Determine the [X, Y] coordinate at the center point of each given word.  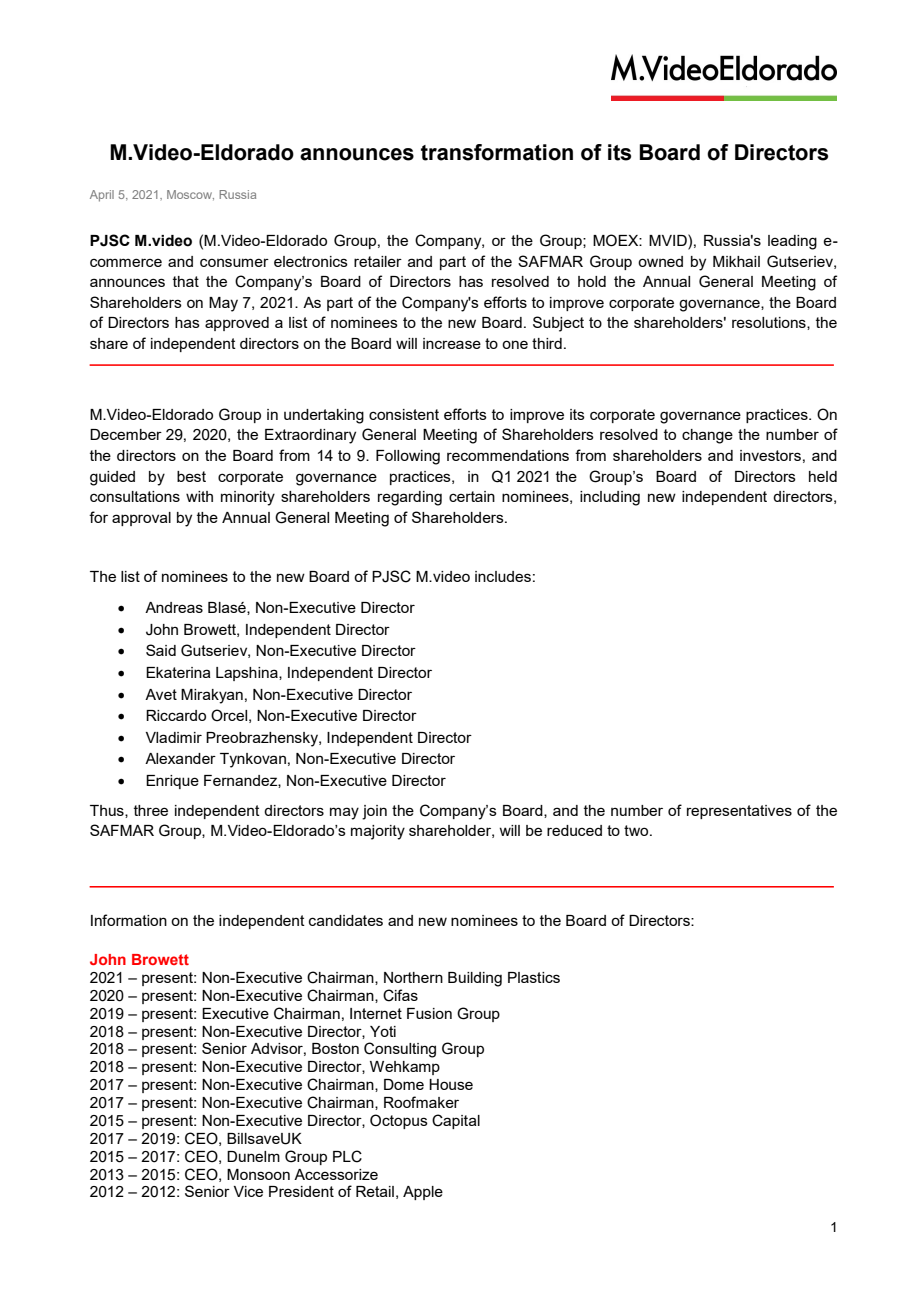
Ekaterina [178, 672]
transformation [497, 152]
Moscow [190, 195]
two [637, 830]
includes [503, 576]
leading [792, 242]
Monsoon [258, 1174]
